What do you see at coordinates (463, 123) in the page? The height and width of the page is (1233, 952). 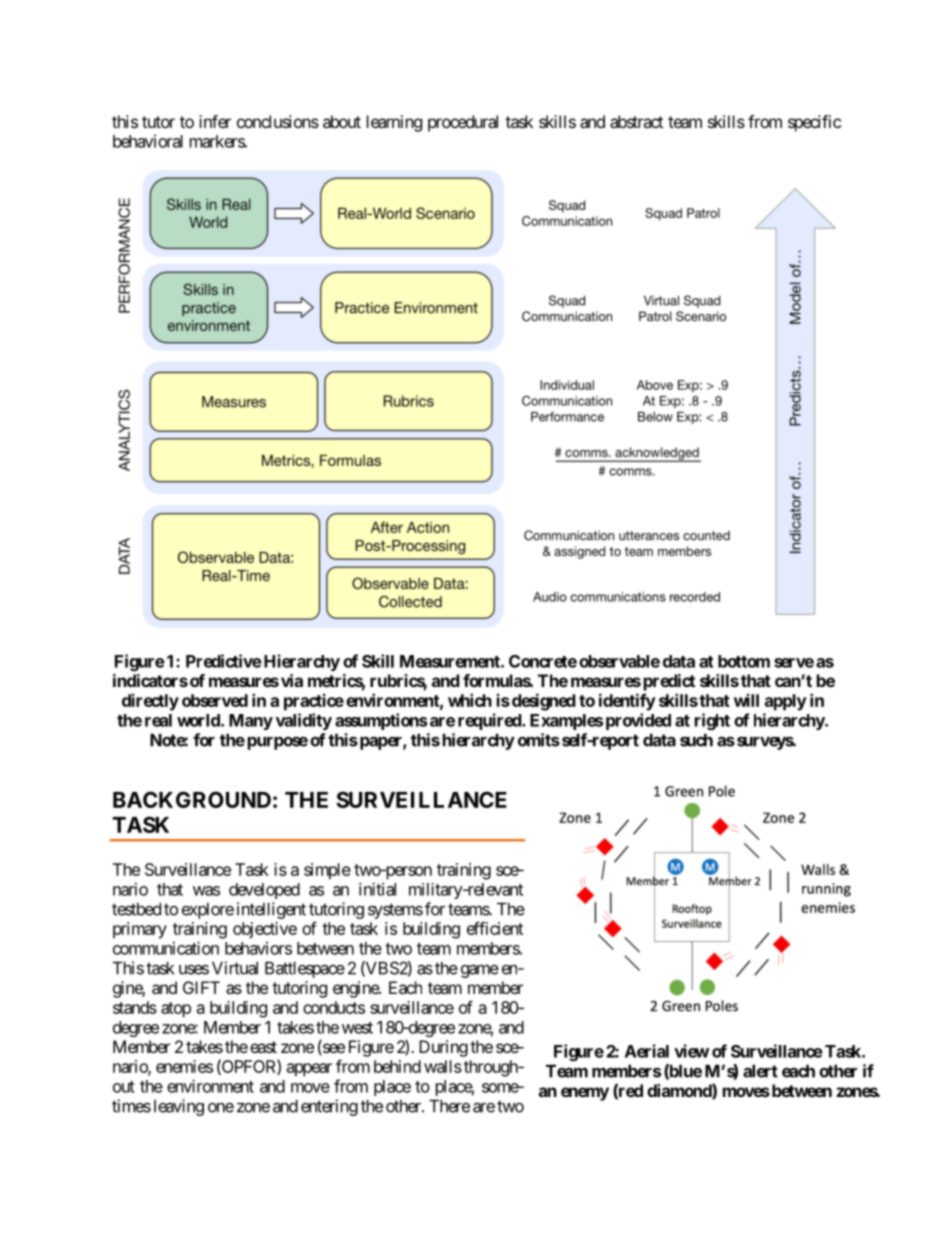 I see `procedural` at bounding box center [463, 123].
